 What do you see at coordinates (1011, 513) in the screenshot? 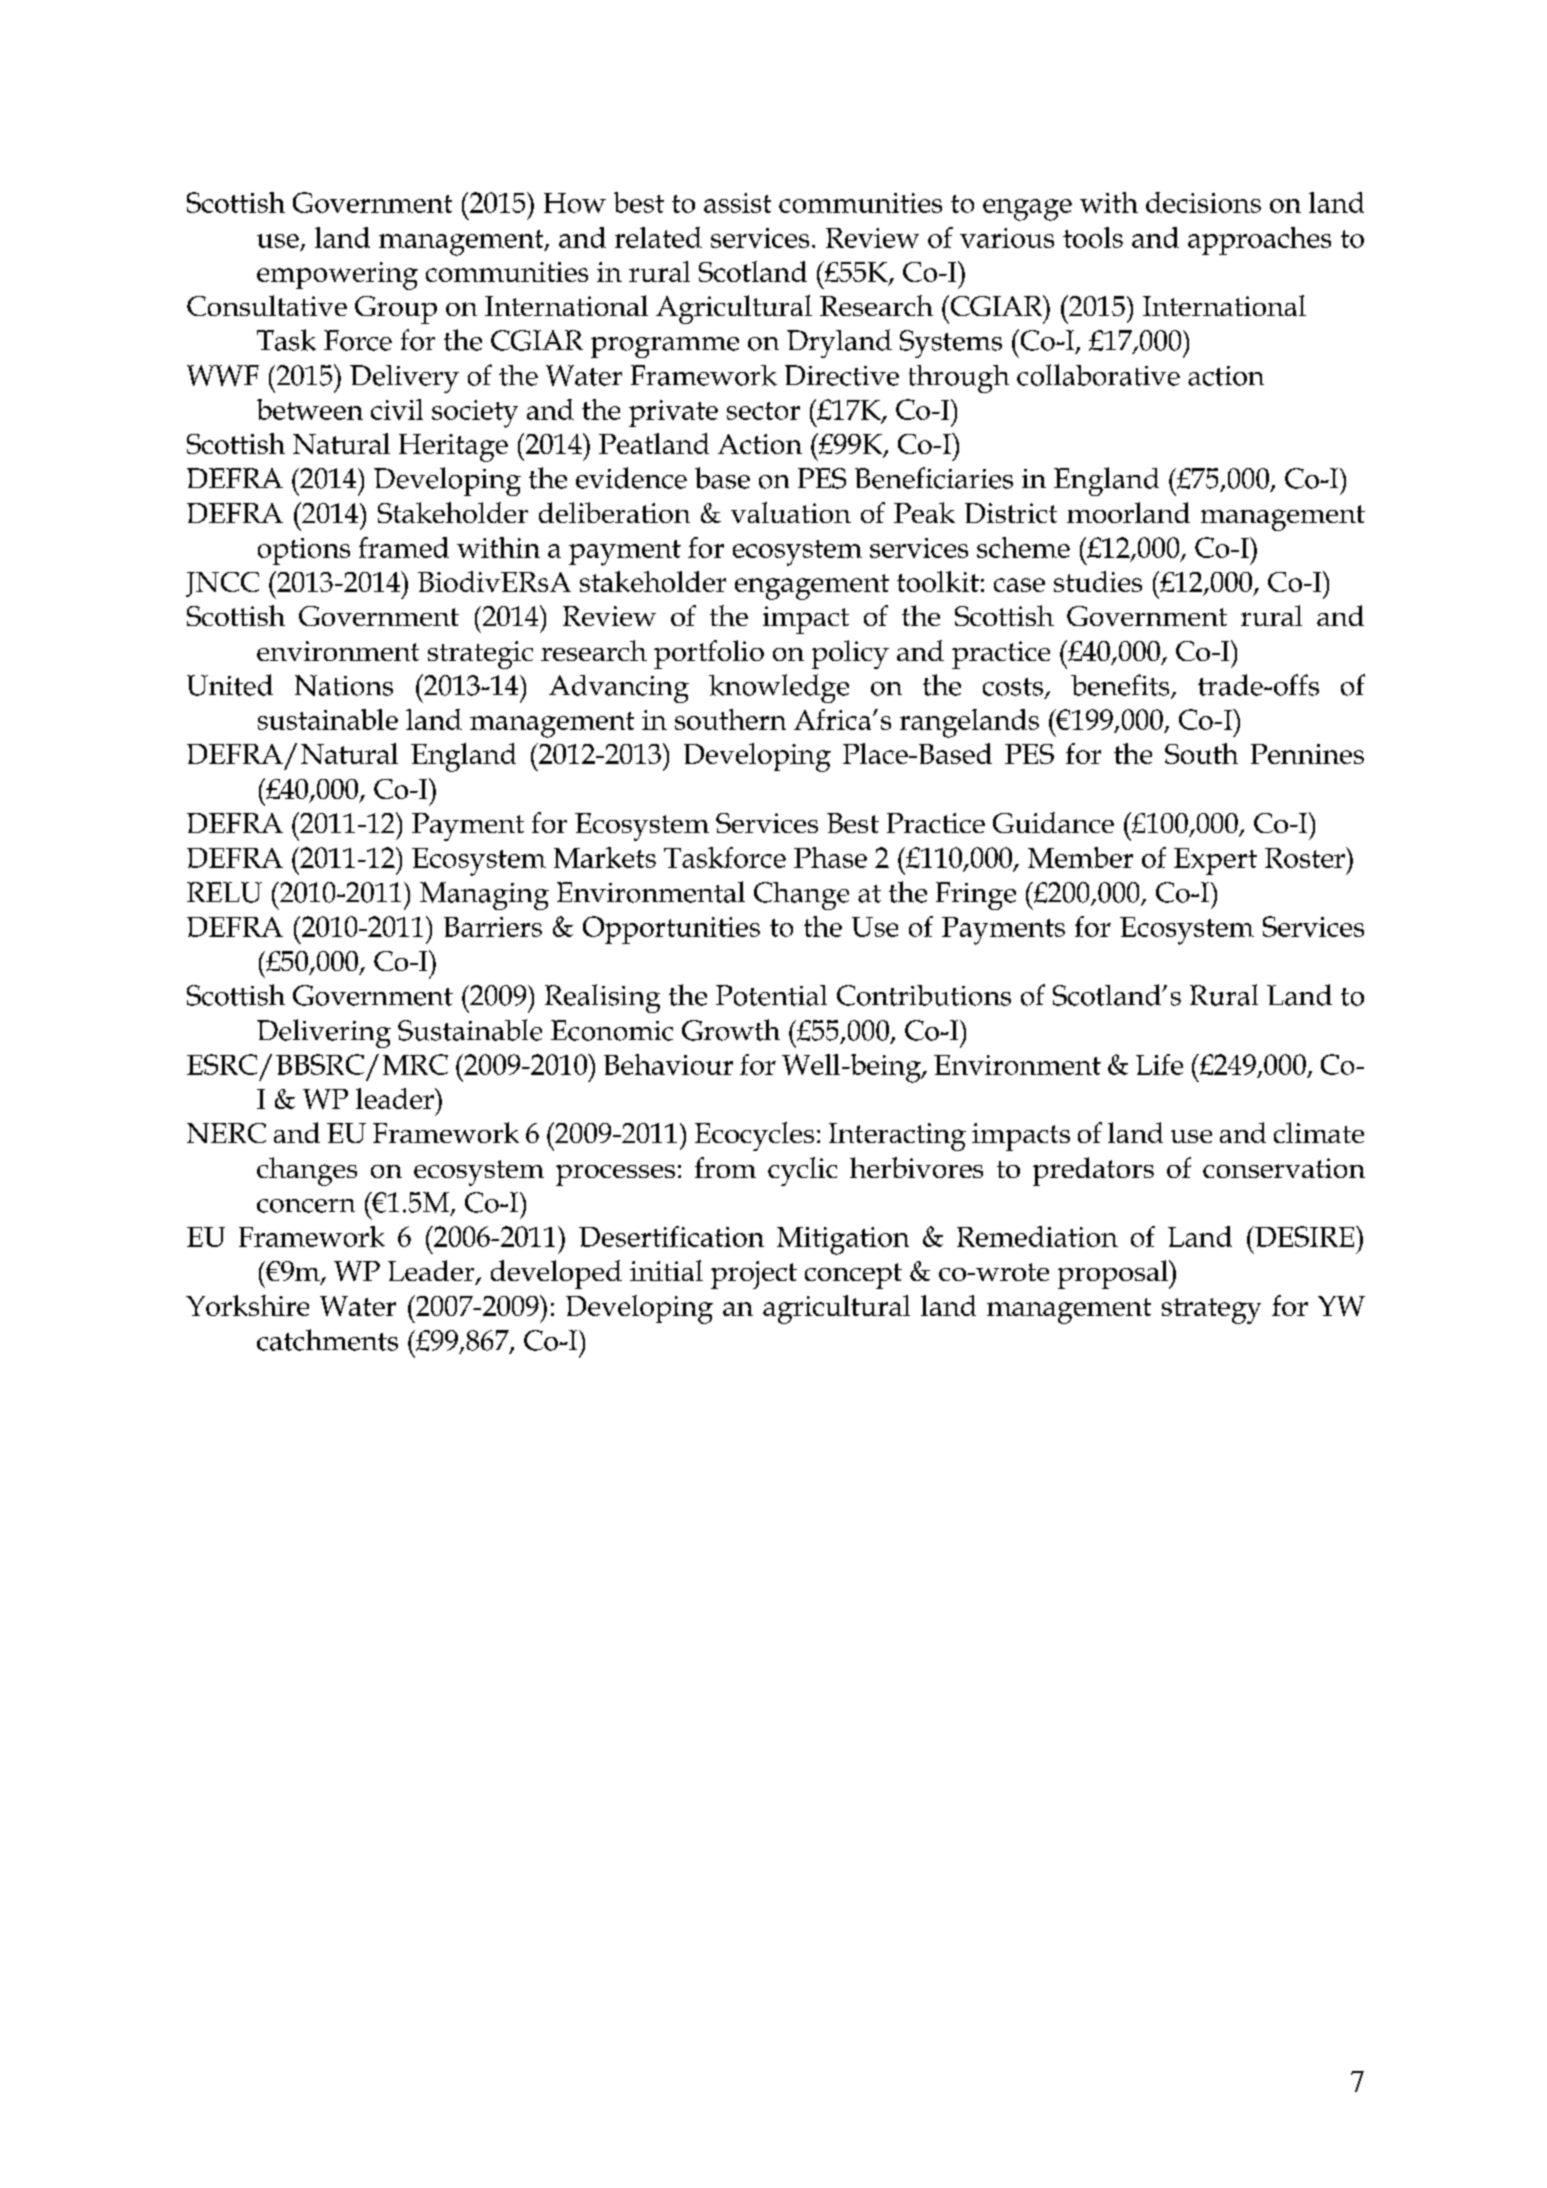
I see `District` at bounding box center [1011, 513].
